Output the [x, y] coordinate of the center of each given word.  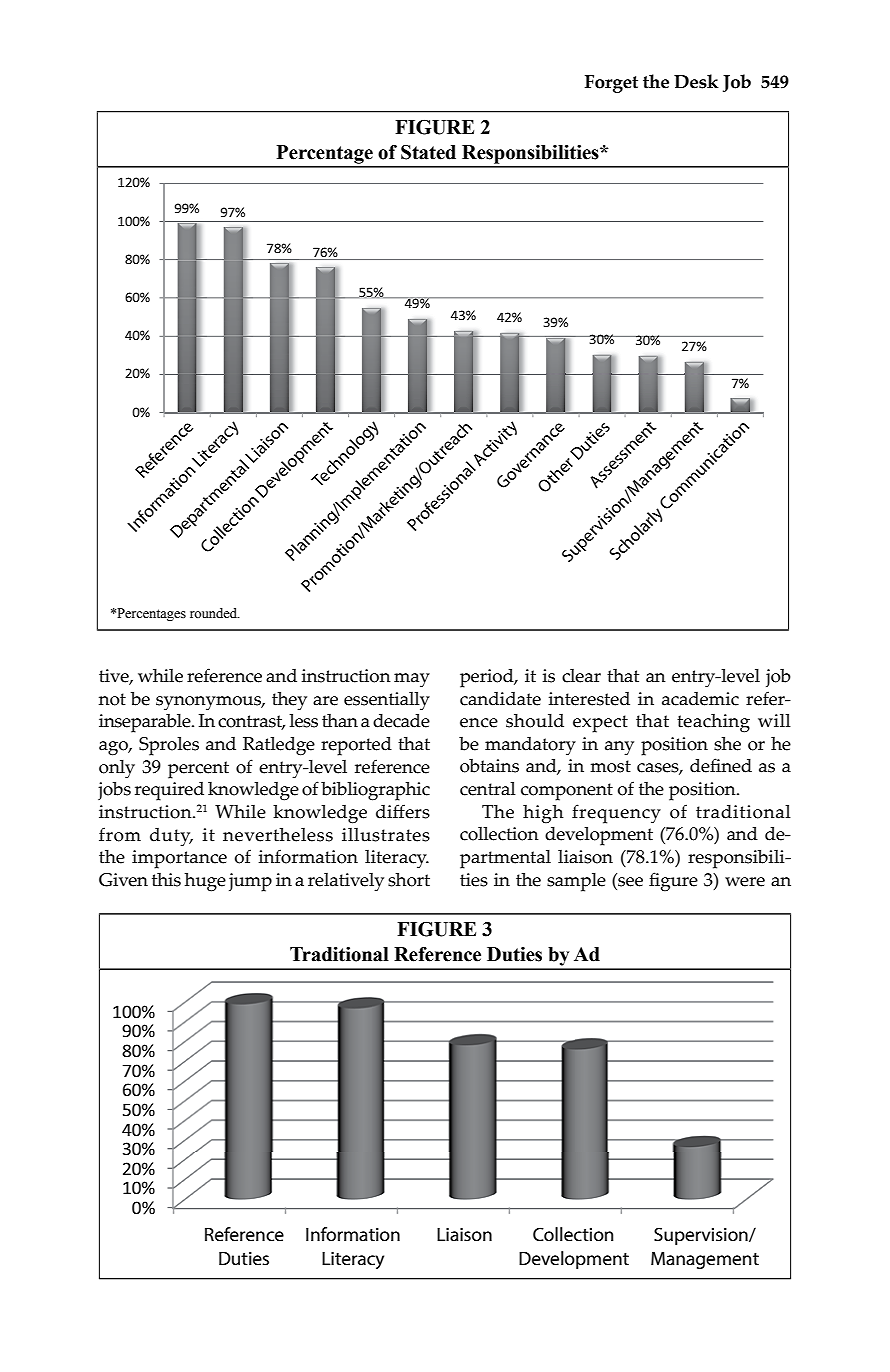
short [409, 879]
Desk [696, 81]
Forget [611, 84]
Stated [428, 152]
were [745, 882]
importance [179, 859]
